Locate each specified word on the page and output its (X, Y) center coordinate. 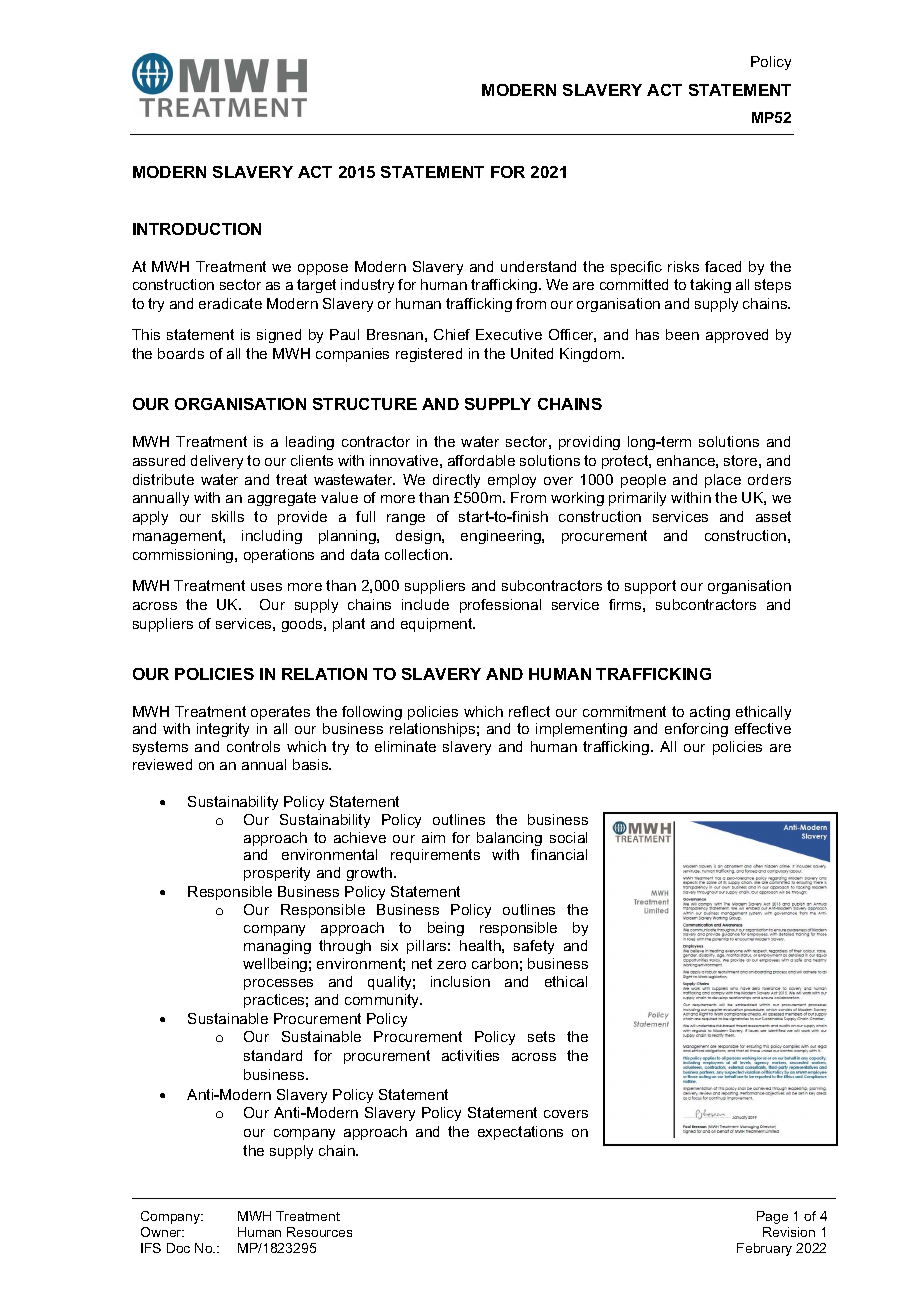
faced (723, 266)
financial (559, 854)
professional (500, 606)
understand (538, 266)
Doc (178, 1248)
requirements (435, 856)
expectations (520, 1133)
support (650, 587)
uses (266, 587)
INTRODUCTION (197, 229)
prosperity (277, 874)
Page (772, 1217)
